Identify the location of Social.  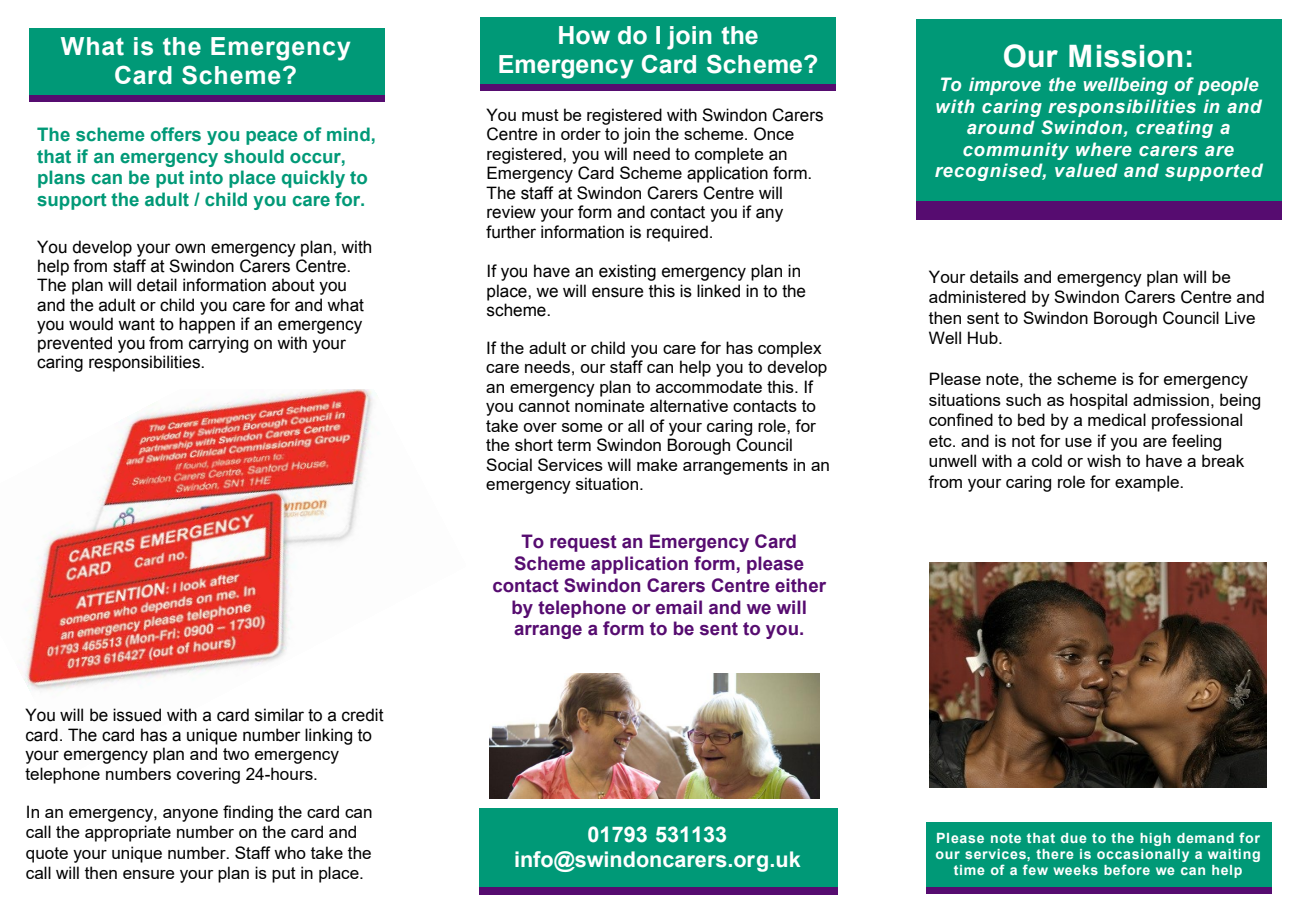
(509, 464).
